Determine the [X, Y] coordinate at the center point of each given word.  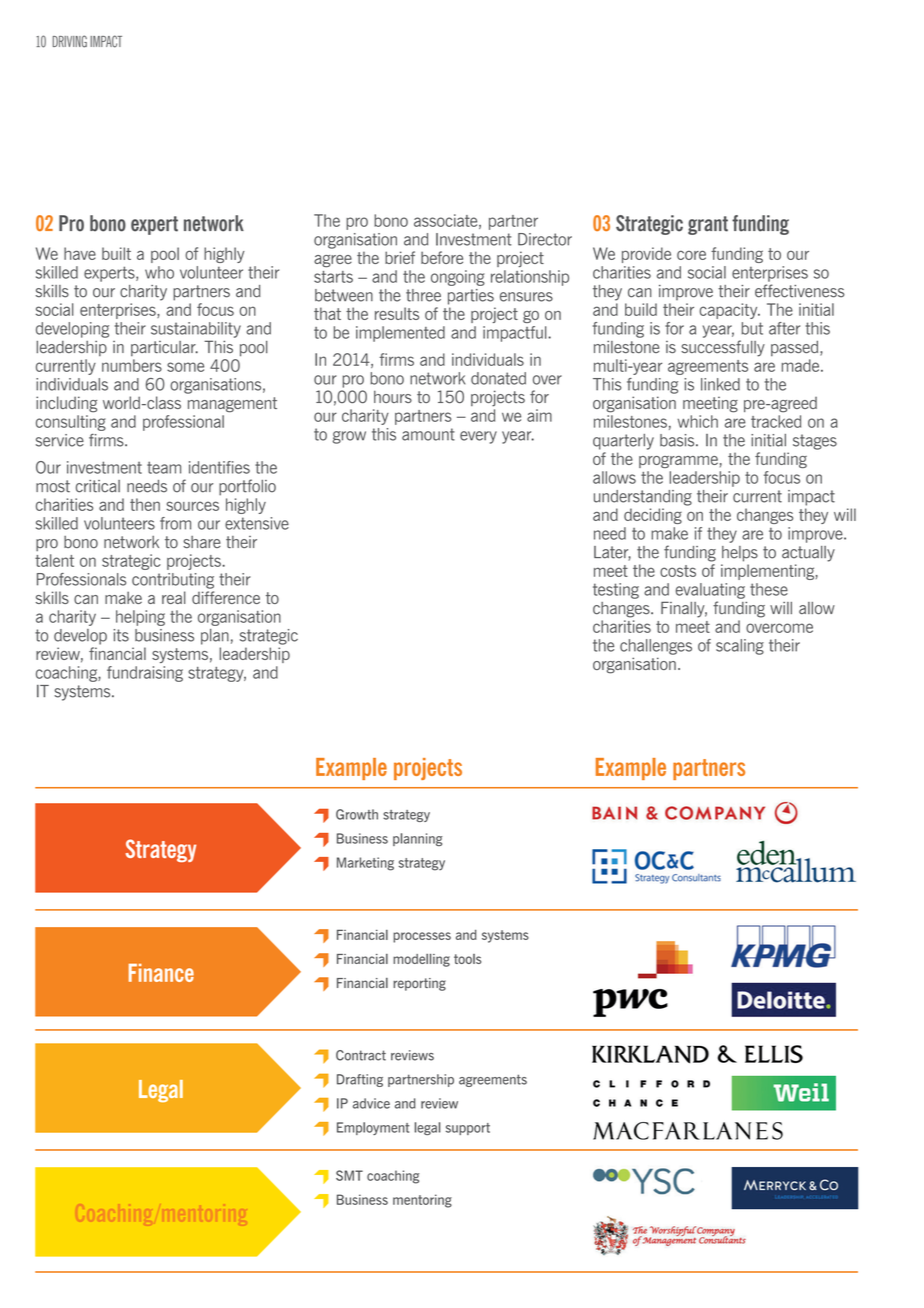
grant [708, 225]
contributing [173, 581]
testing [616, 591]
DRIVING [70, 41]
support [468, 1129]
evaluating [710, 591]
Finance [161, 973]
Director [545, 239]
